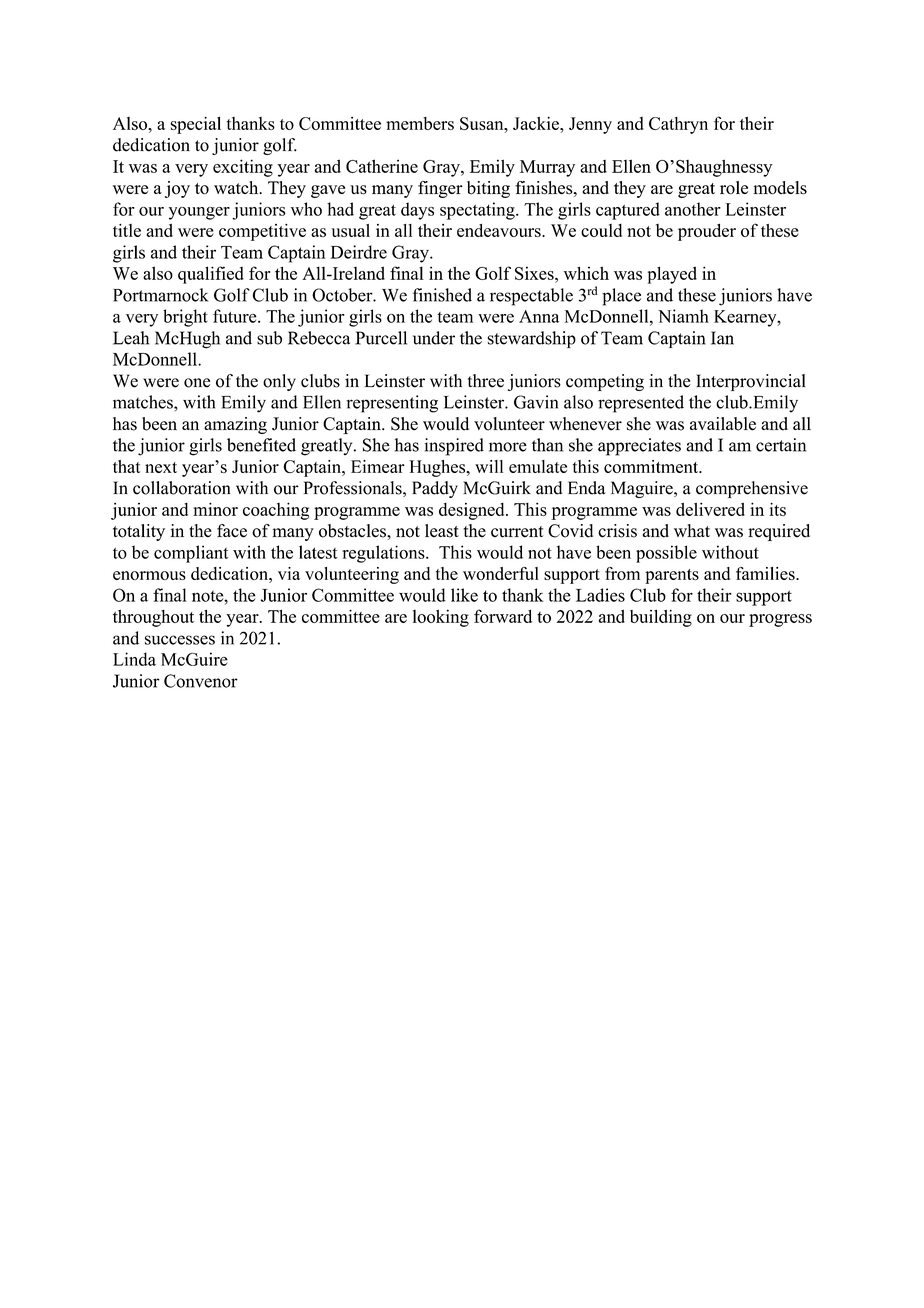  What do you see at coordinates (180, 640) in the image?
I see `successes` at bounding box center [180, 640].
